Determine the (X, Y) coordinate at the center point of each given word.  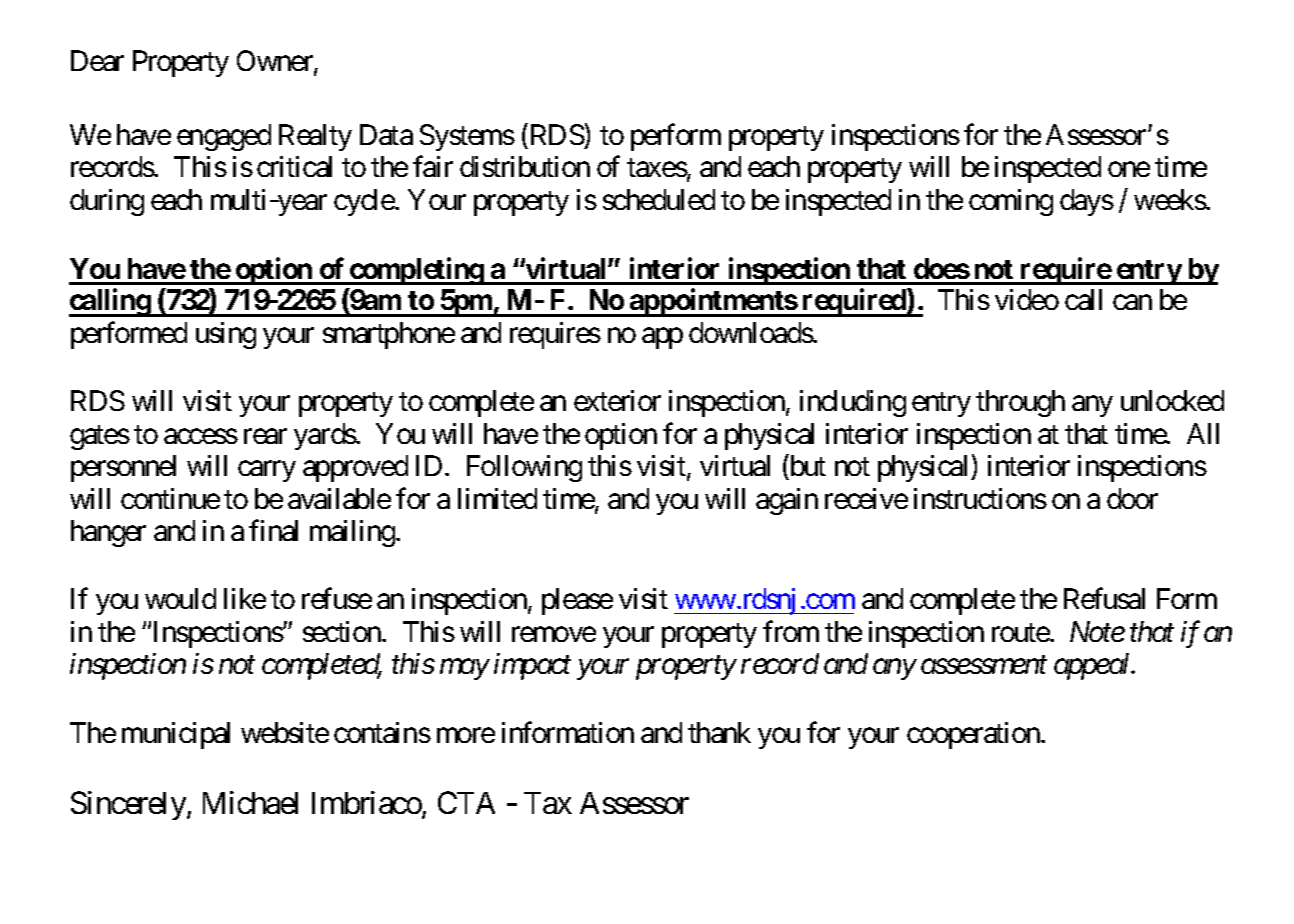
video (1027, 299)
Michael (250, 802)
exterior (617, 400)
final (273, 530)
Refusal (1104, 598)
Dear (97, 61)
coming (1011, 202)
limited (497, 498)
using (226, 335)
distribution (525, 166)
